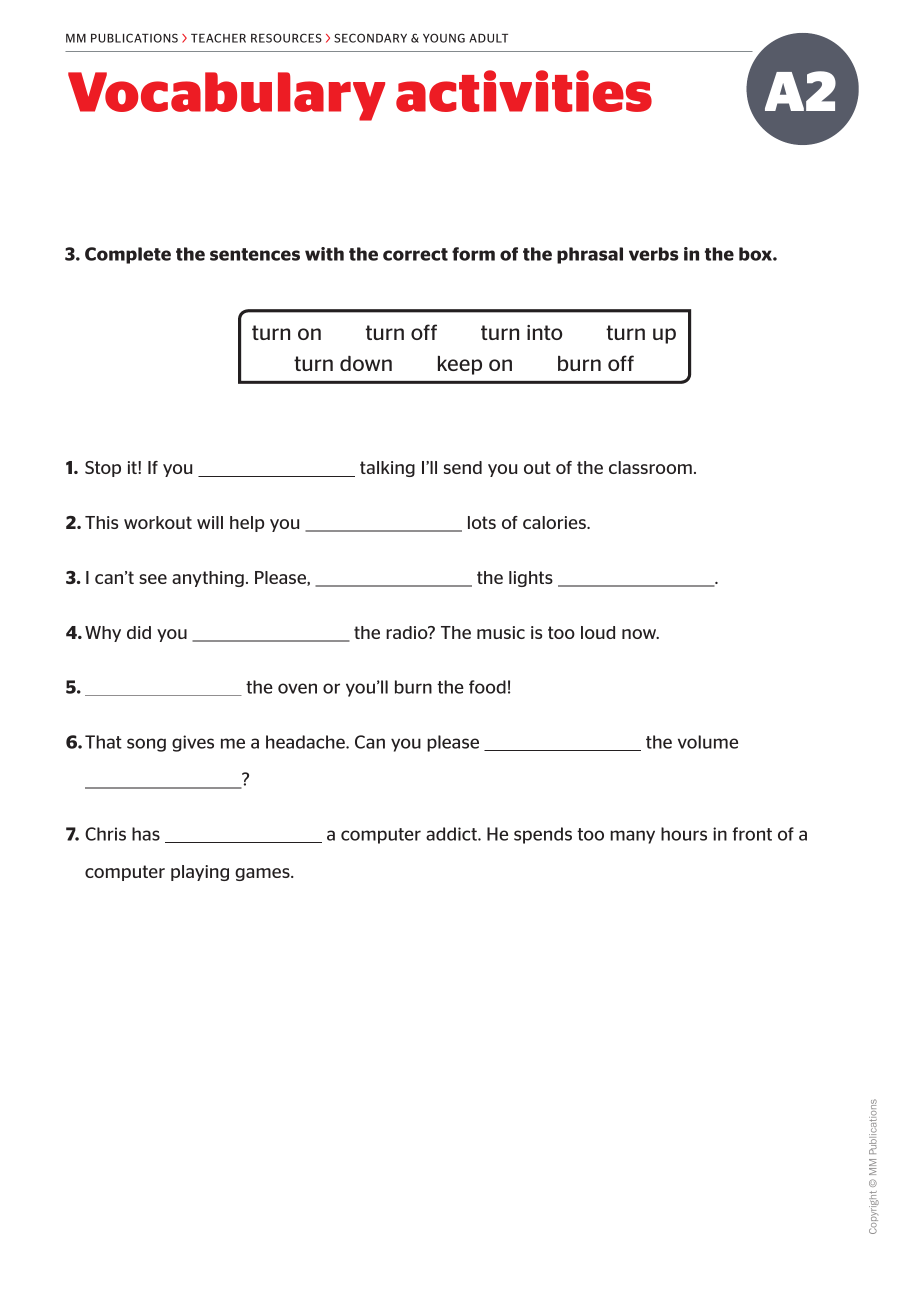 The width and height of the screenshot is (924, 1298). What do you see at coordinates (640, 634) in the screenshot?
I see `now` at bounding box center [640, 634].
